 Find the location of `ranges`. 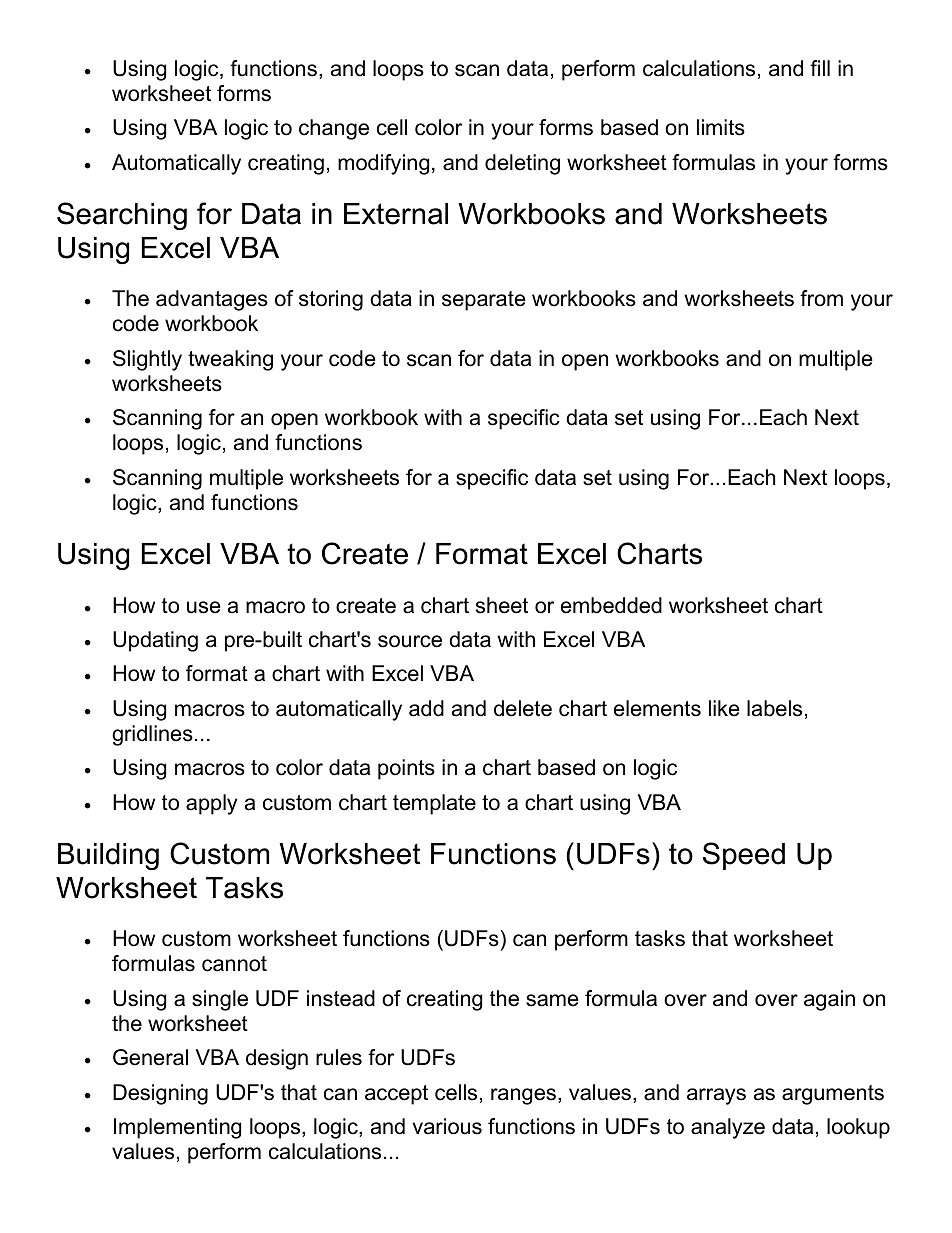

ranges is located at coordinates (523, 1096).
